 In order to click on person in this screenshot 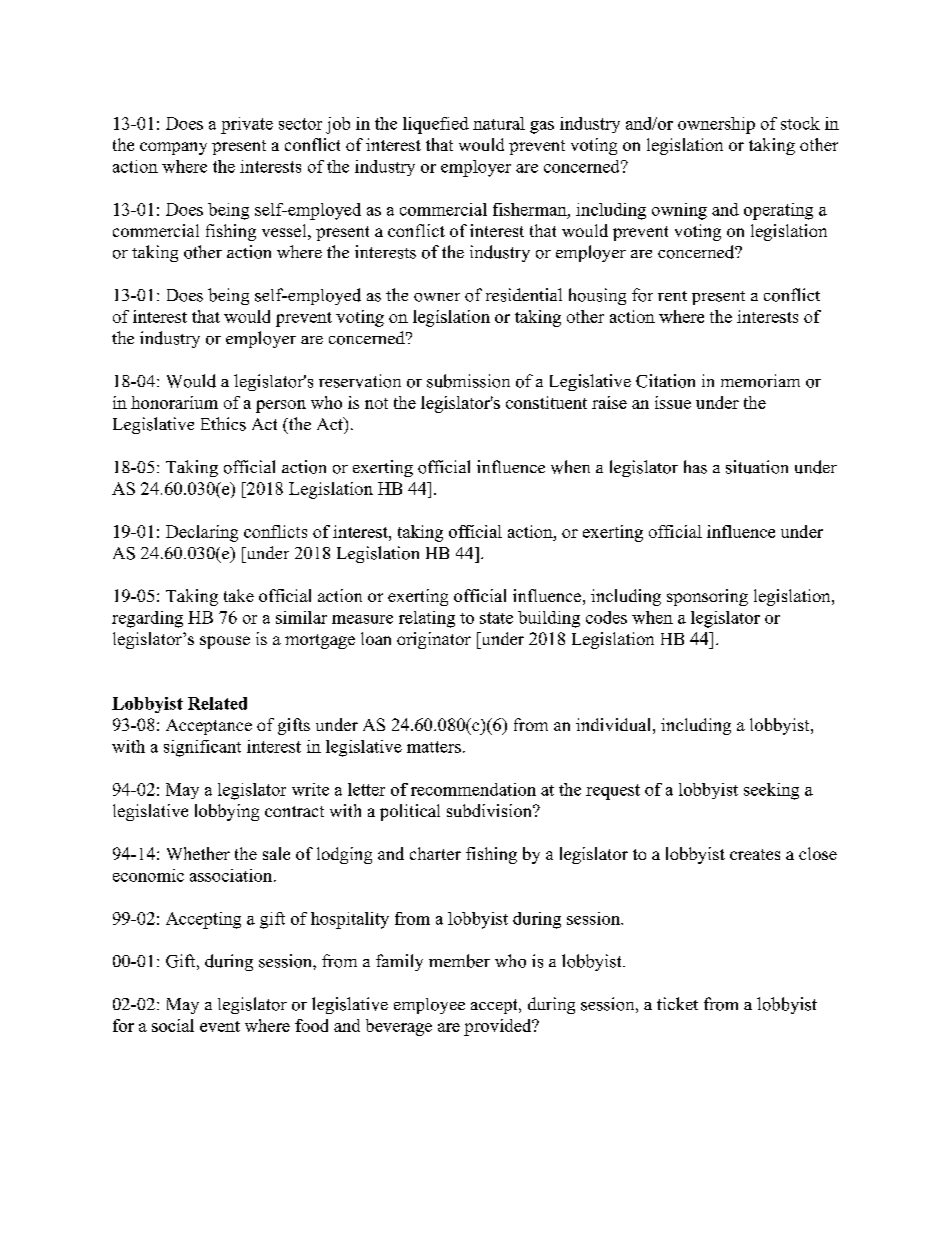, I will do `click(281, 406)`.
